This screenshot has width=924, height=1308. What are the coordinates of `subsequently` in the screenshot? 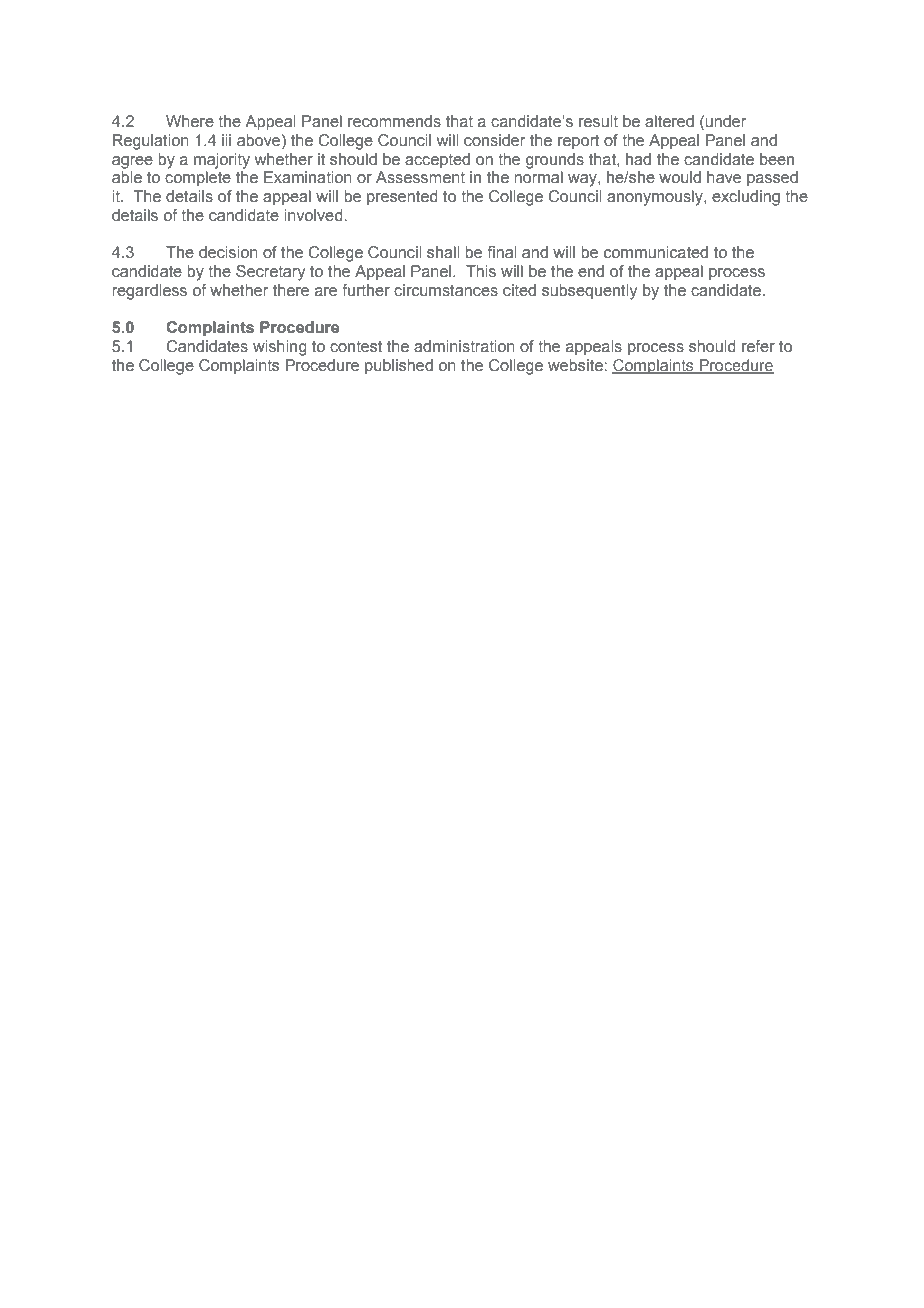 It's located at (589, 292).
